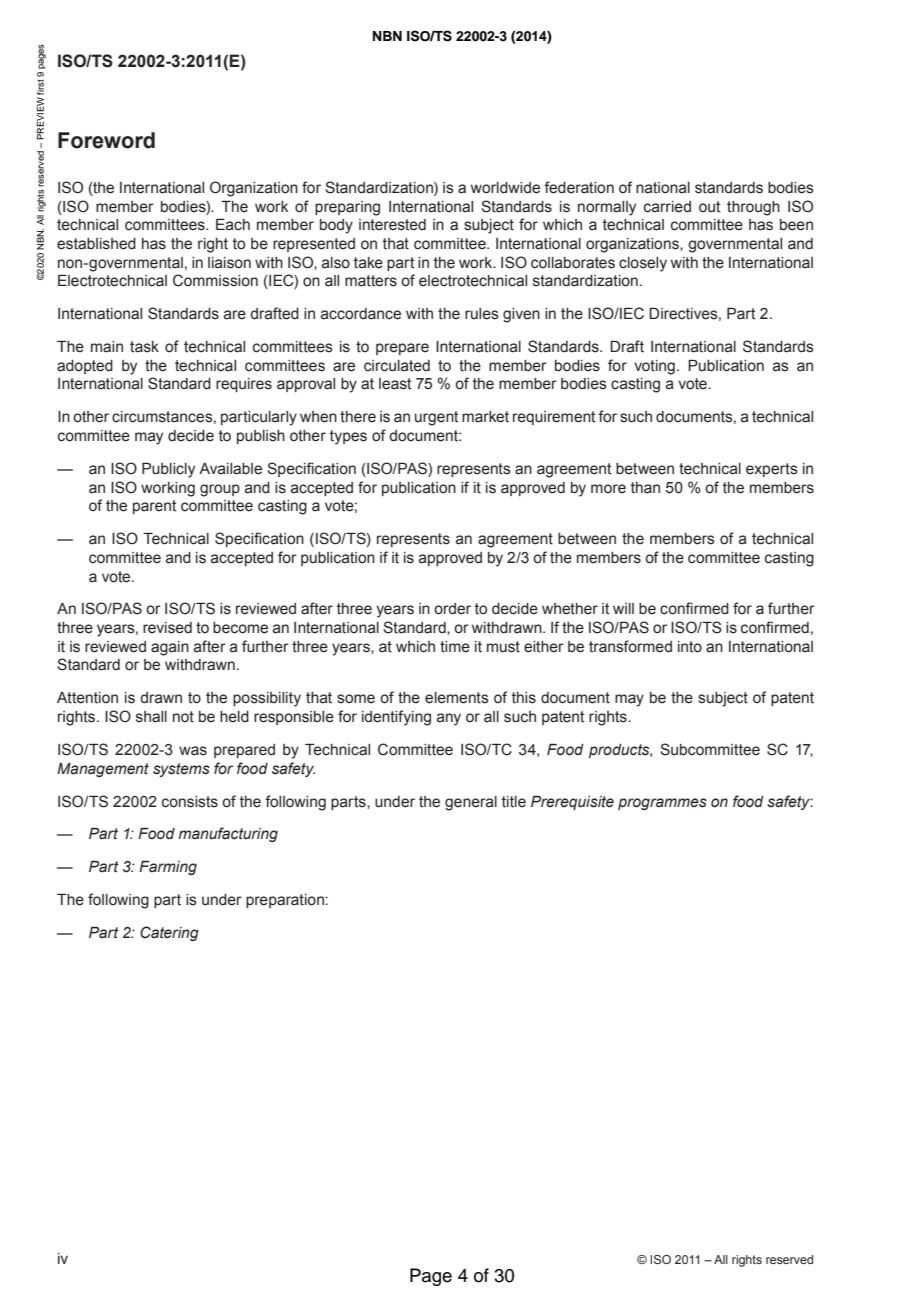 The image size is (924, 1308). Describe the element at coordinates (662, 804) in the document. I see `programmes` at that location.
